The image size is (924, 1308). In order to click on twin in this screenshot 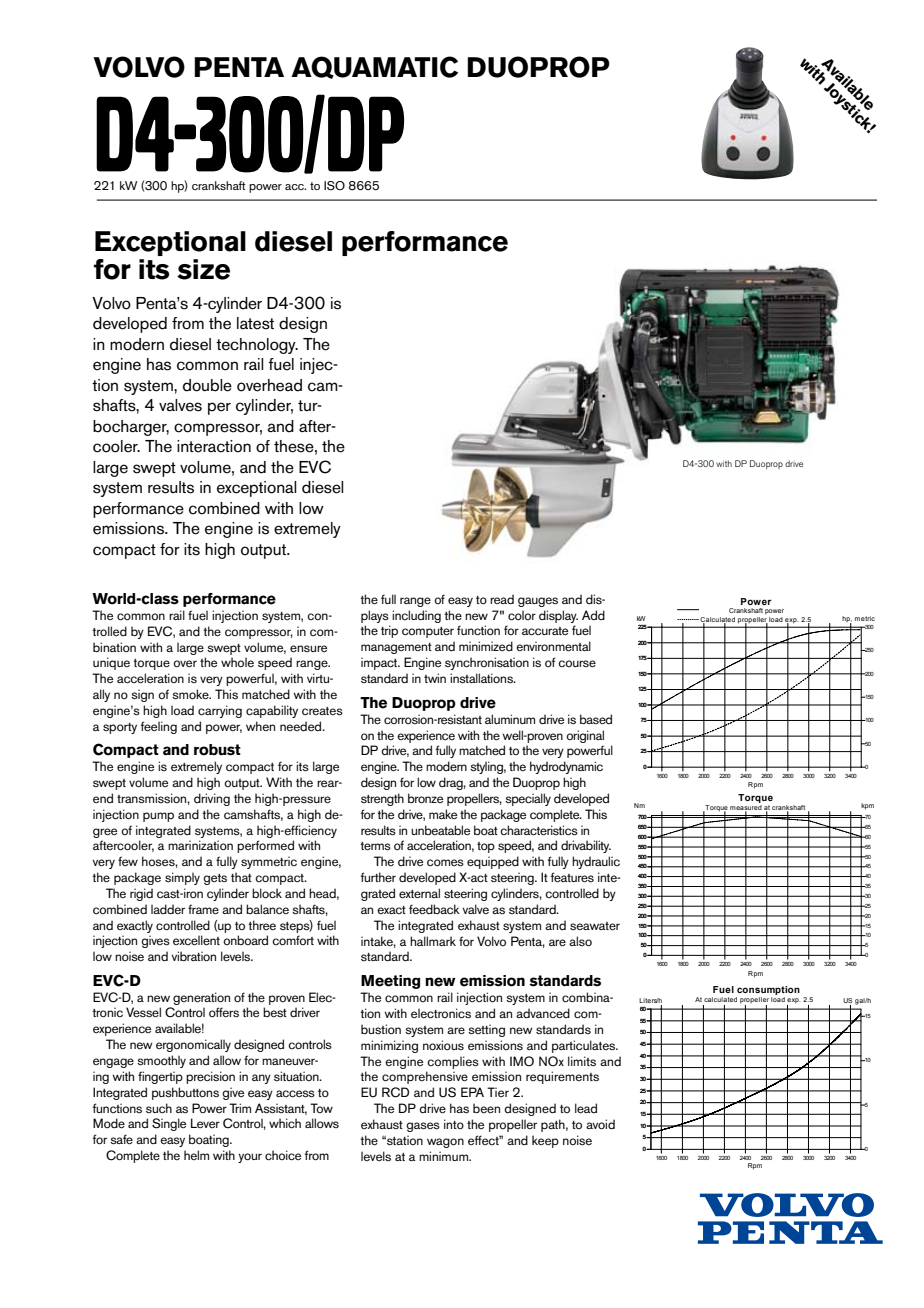, I will do `click(435, 678)`.
